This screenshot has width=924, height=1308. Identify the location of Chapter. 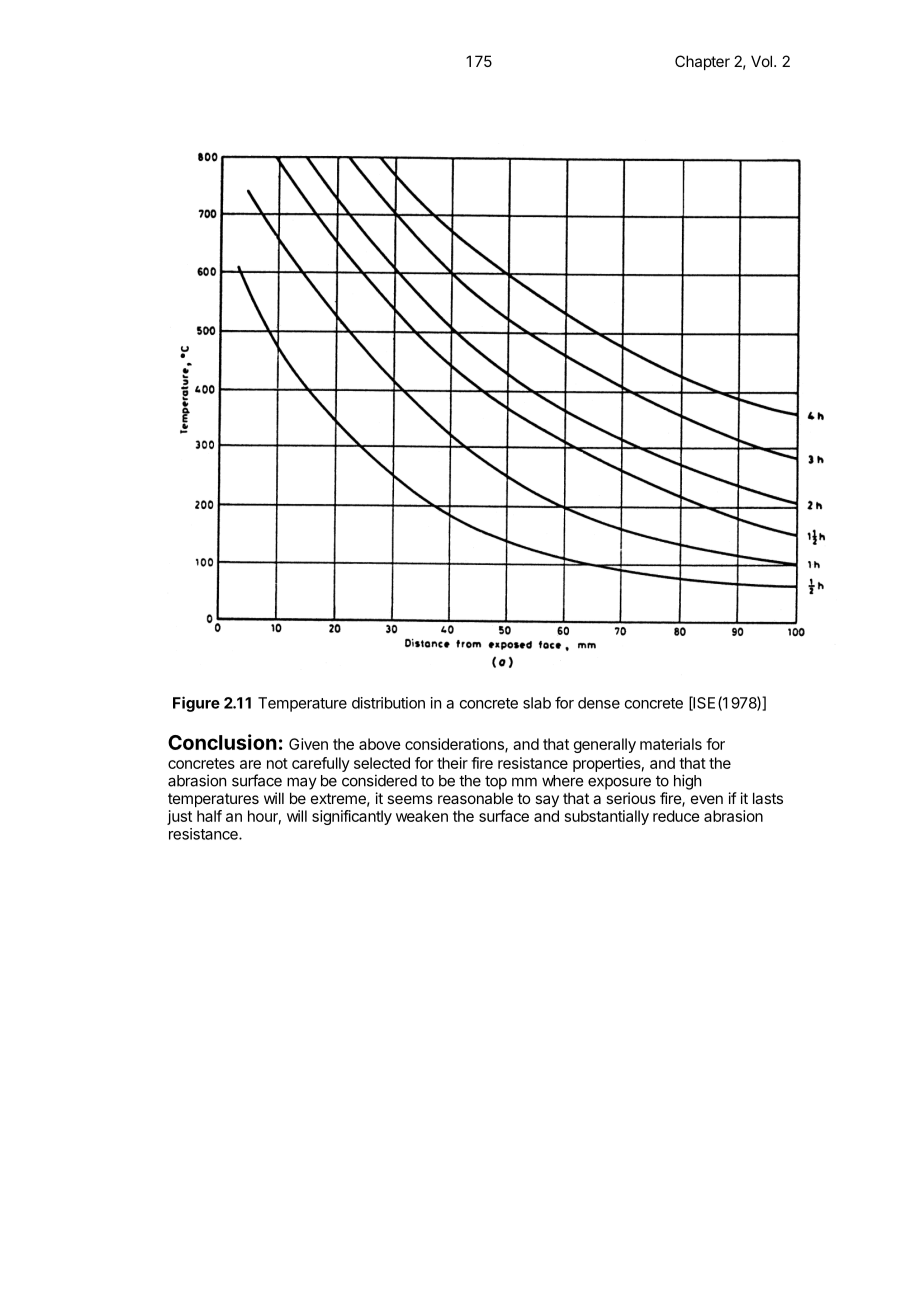
(702, 62).
